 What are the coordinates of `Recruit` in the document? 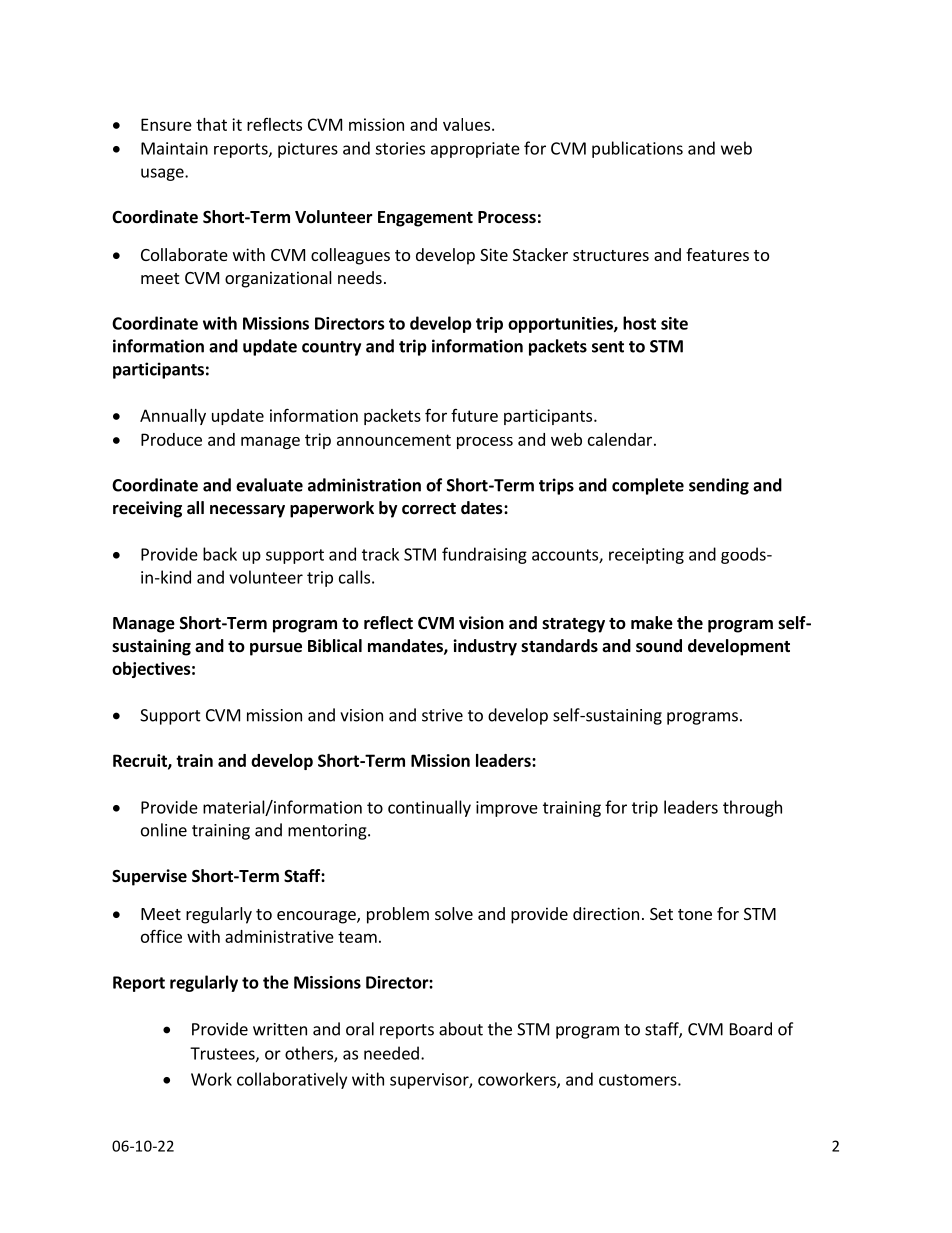 It's located at (141, 761).
